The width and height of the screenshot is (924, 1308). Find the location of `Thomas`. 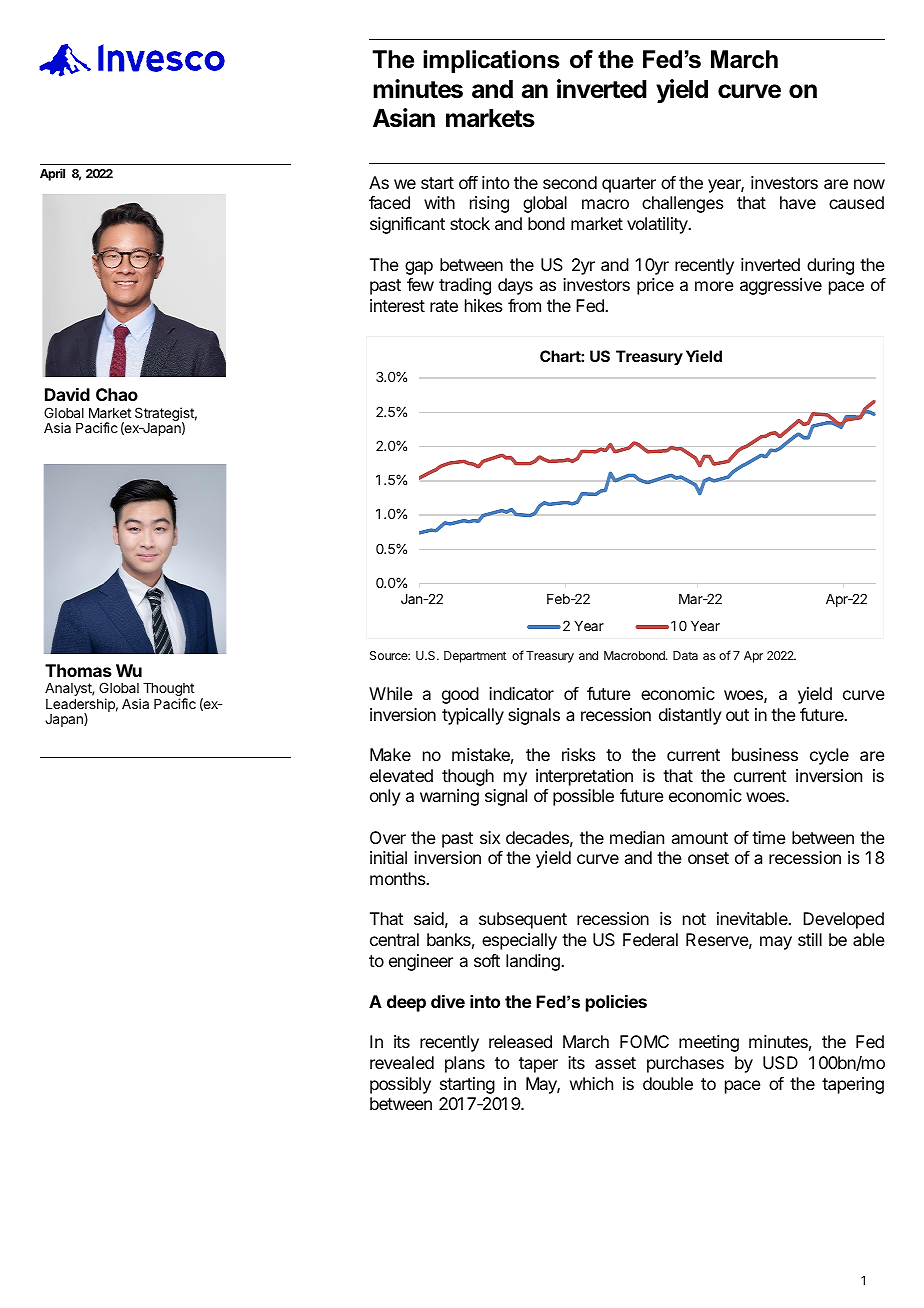

Thomas is located at coordinates (78, 670).
